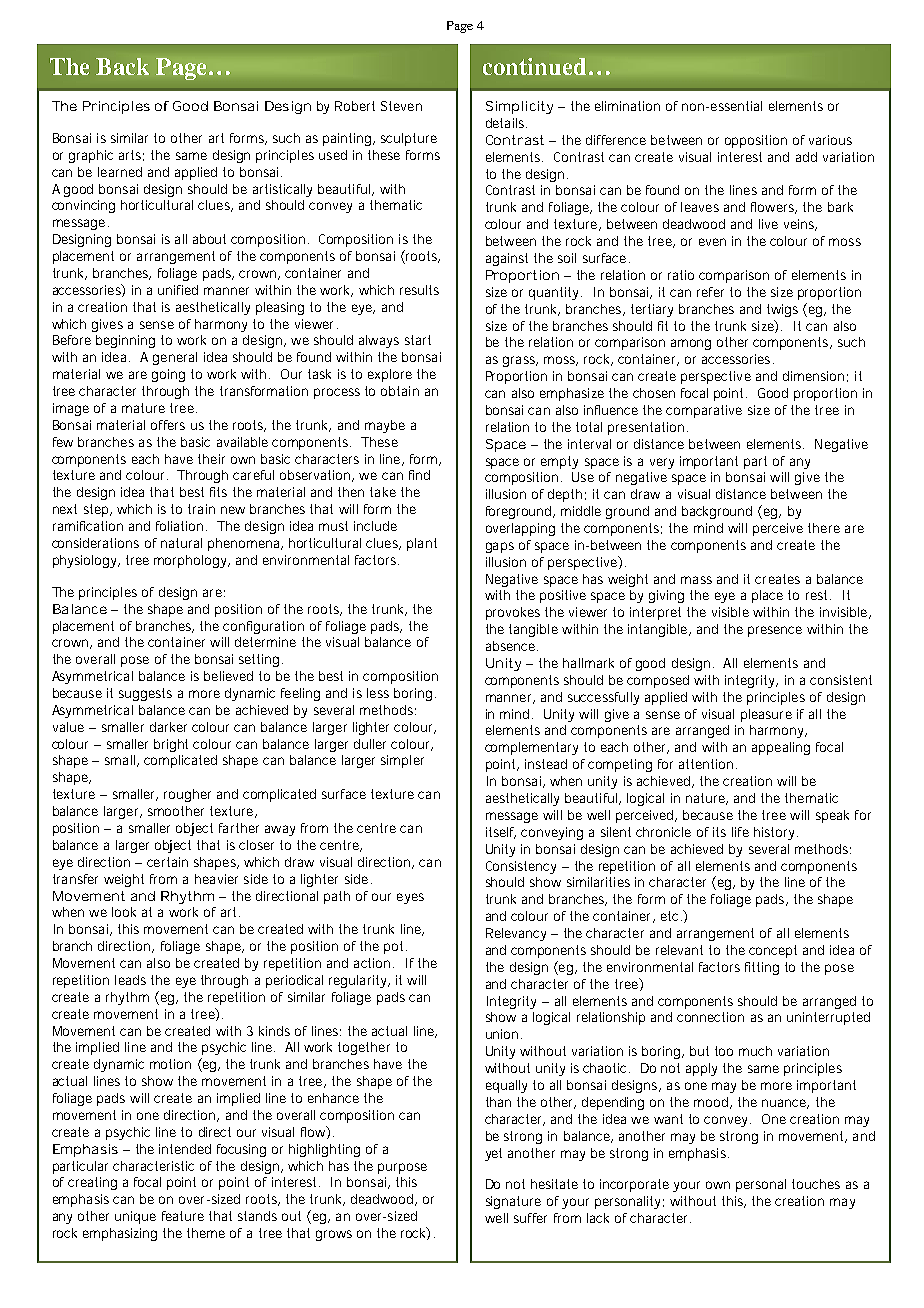  Describe the element at coordinates (806, 157) in the screenshot. I see `add` at that location.
